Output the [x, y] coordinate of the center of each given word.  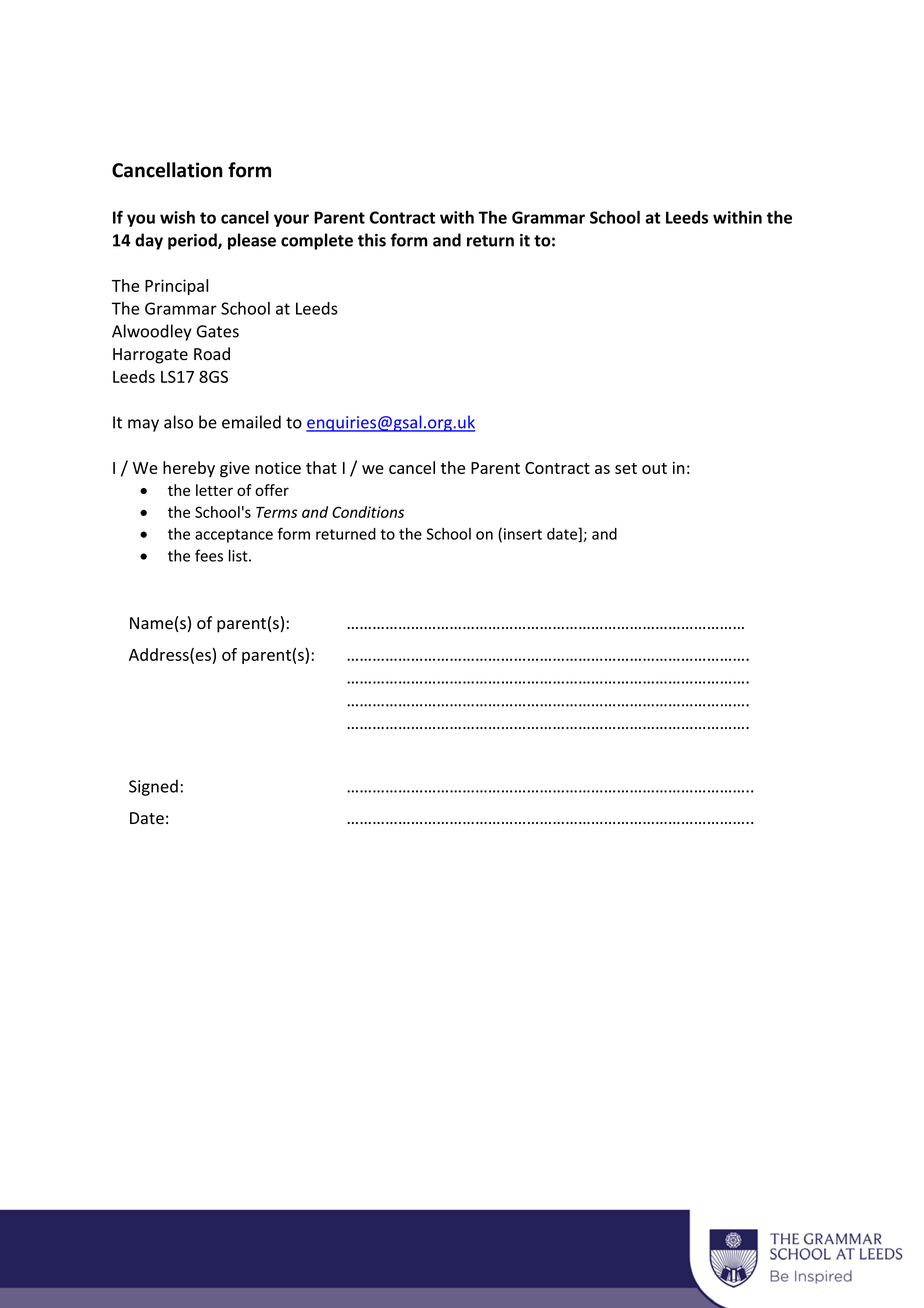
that [321, 467]
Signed [153, 787]
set [626, 468]
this [372, 240]
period [193, 241]
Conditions [368, 512]
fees [209, 555]
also [178, 422]
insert [523, 534]
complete [317, 241]
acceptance [234, 536]
